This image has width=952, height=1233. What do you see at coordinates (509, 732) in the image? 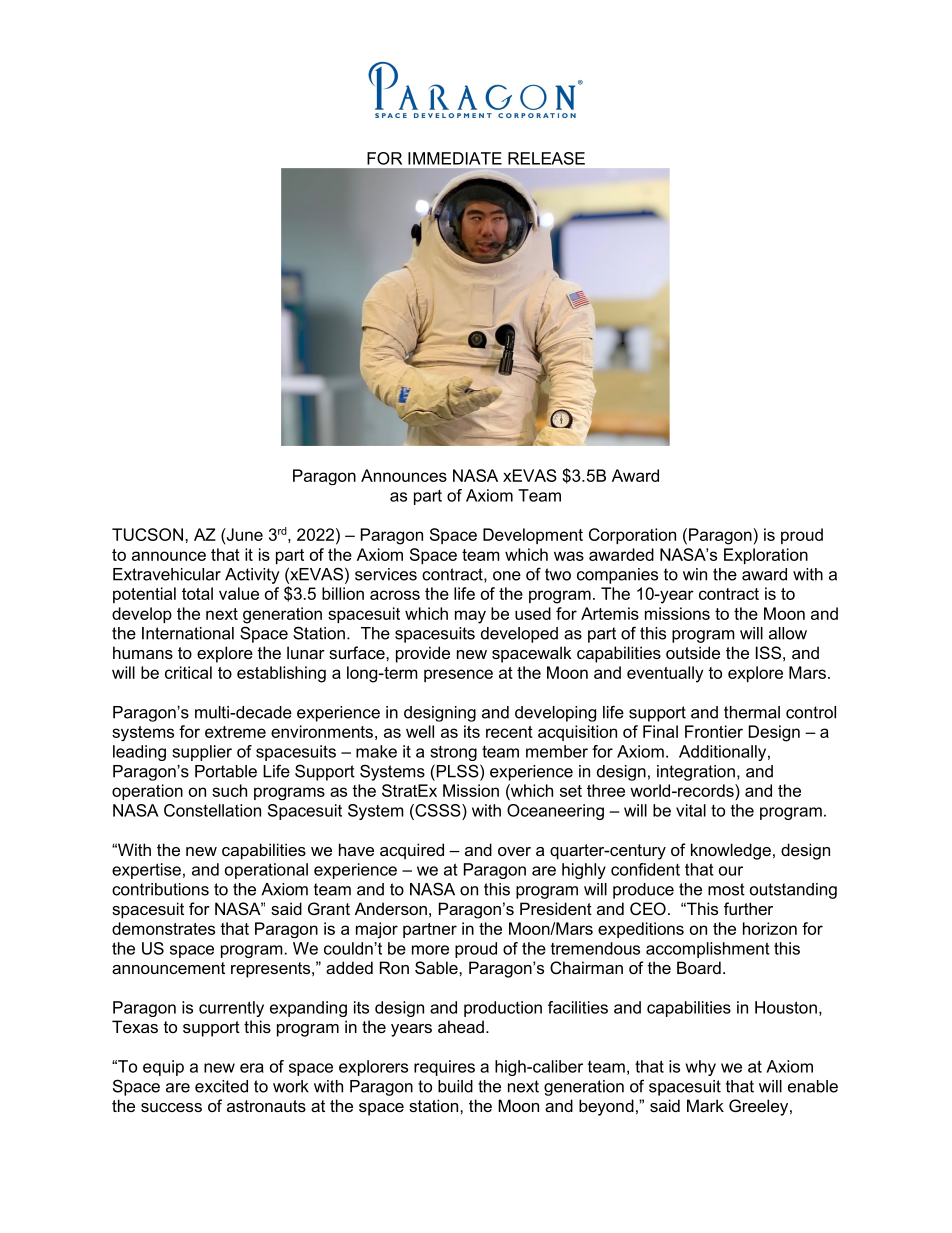
I see `recent` at bounding box center [509, 732].
